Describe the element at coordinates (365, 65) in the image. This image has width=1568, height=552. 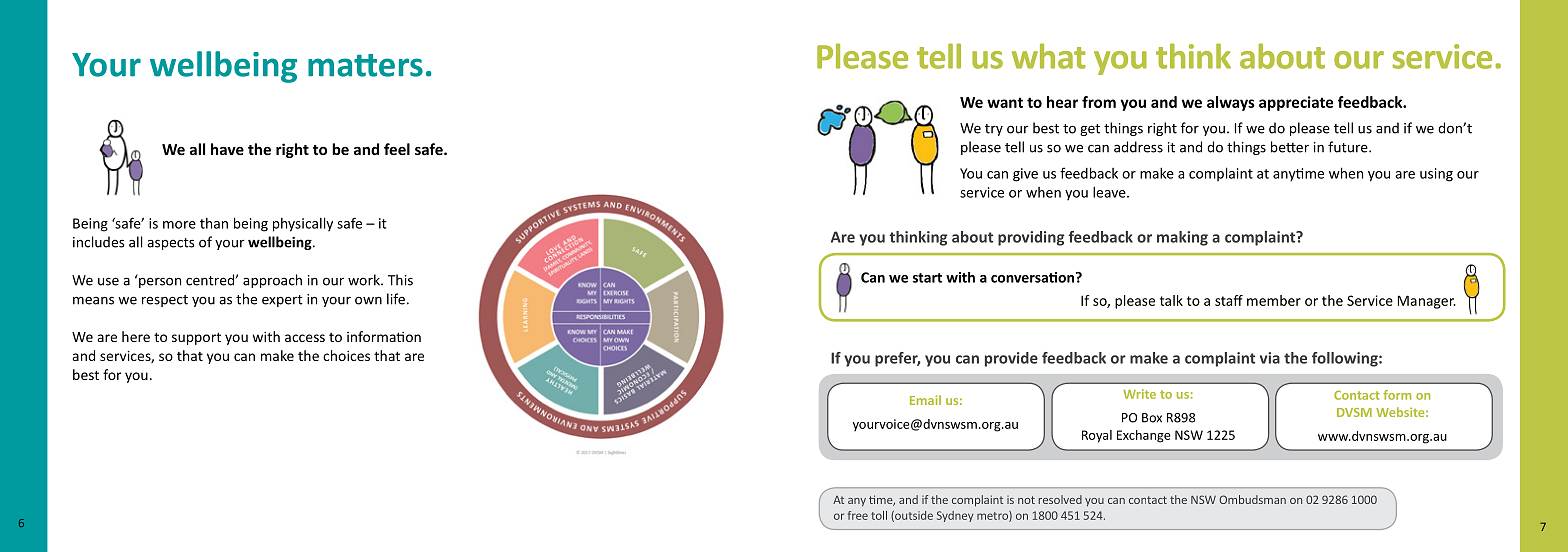
I see `matters` at that location.
